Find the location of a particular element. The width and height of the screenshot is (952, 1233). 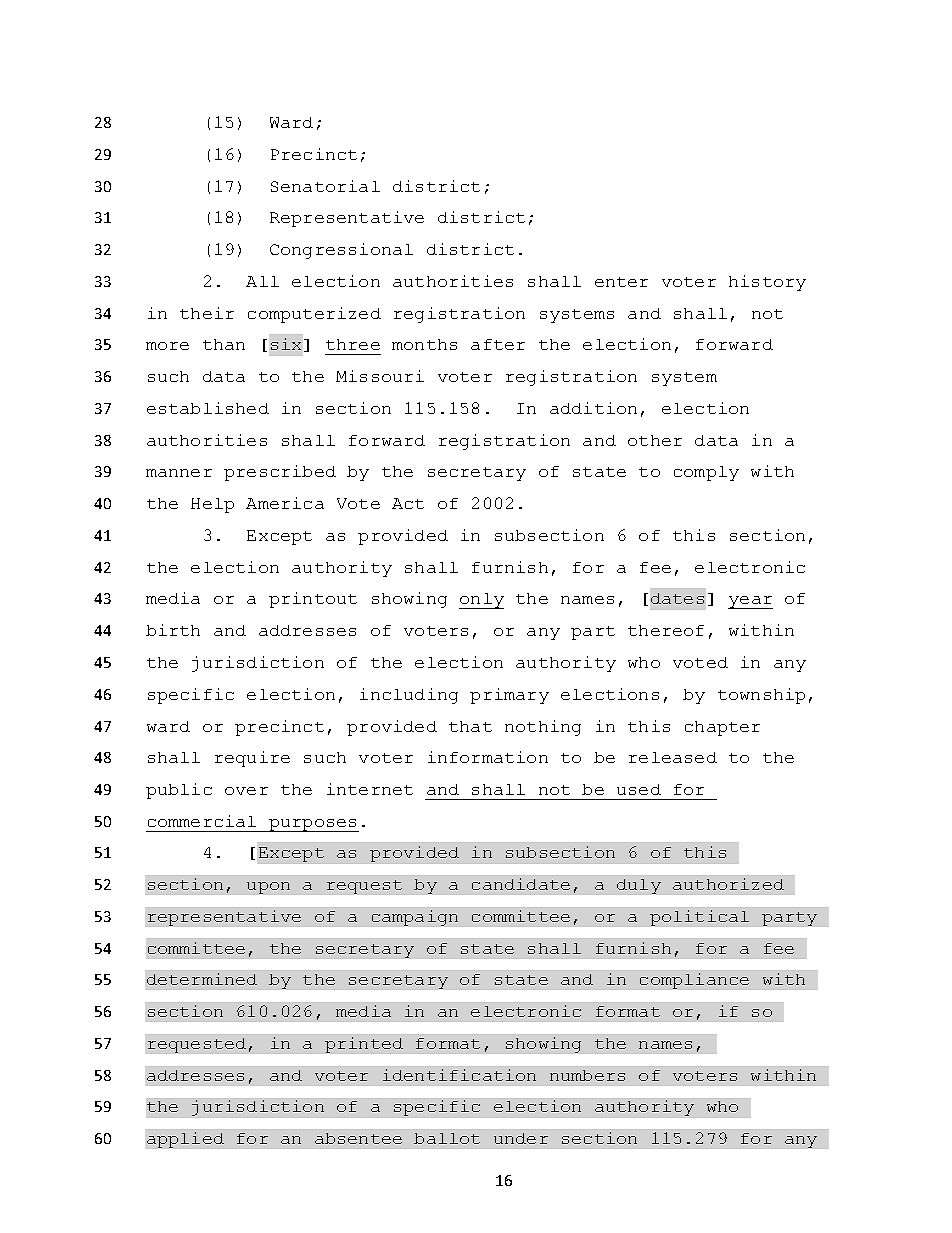

history is located at coordinates (767, 283).
